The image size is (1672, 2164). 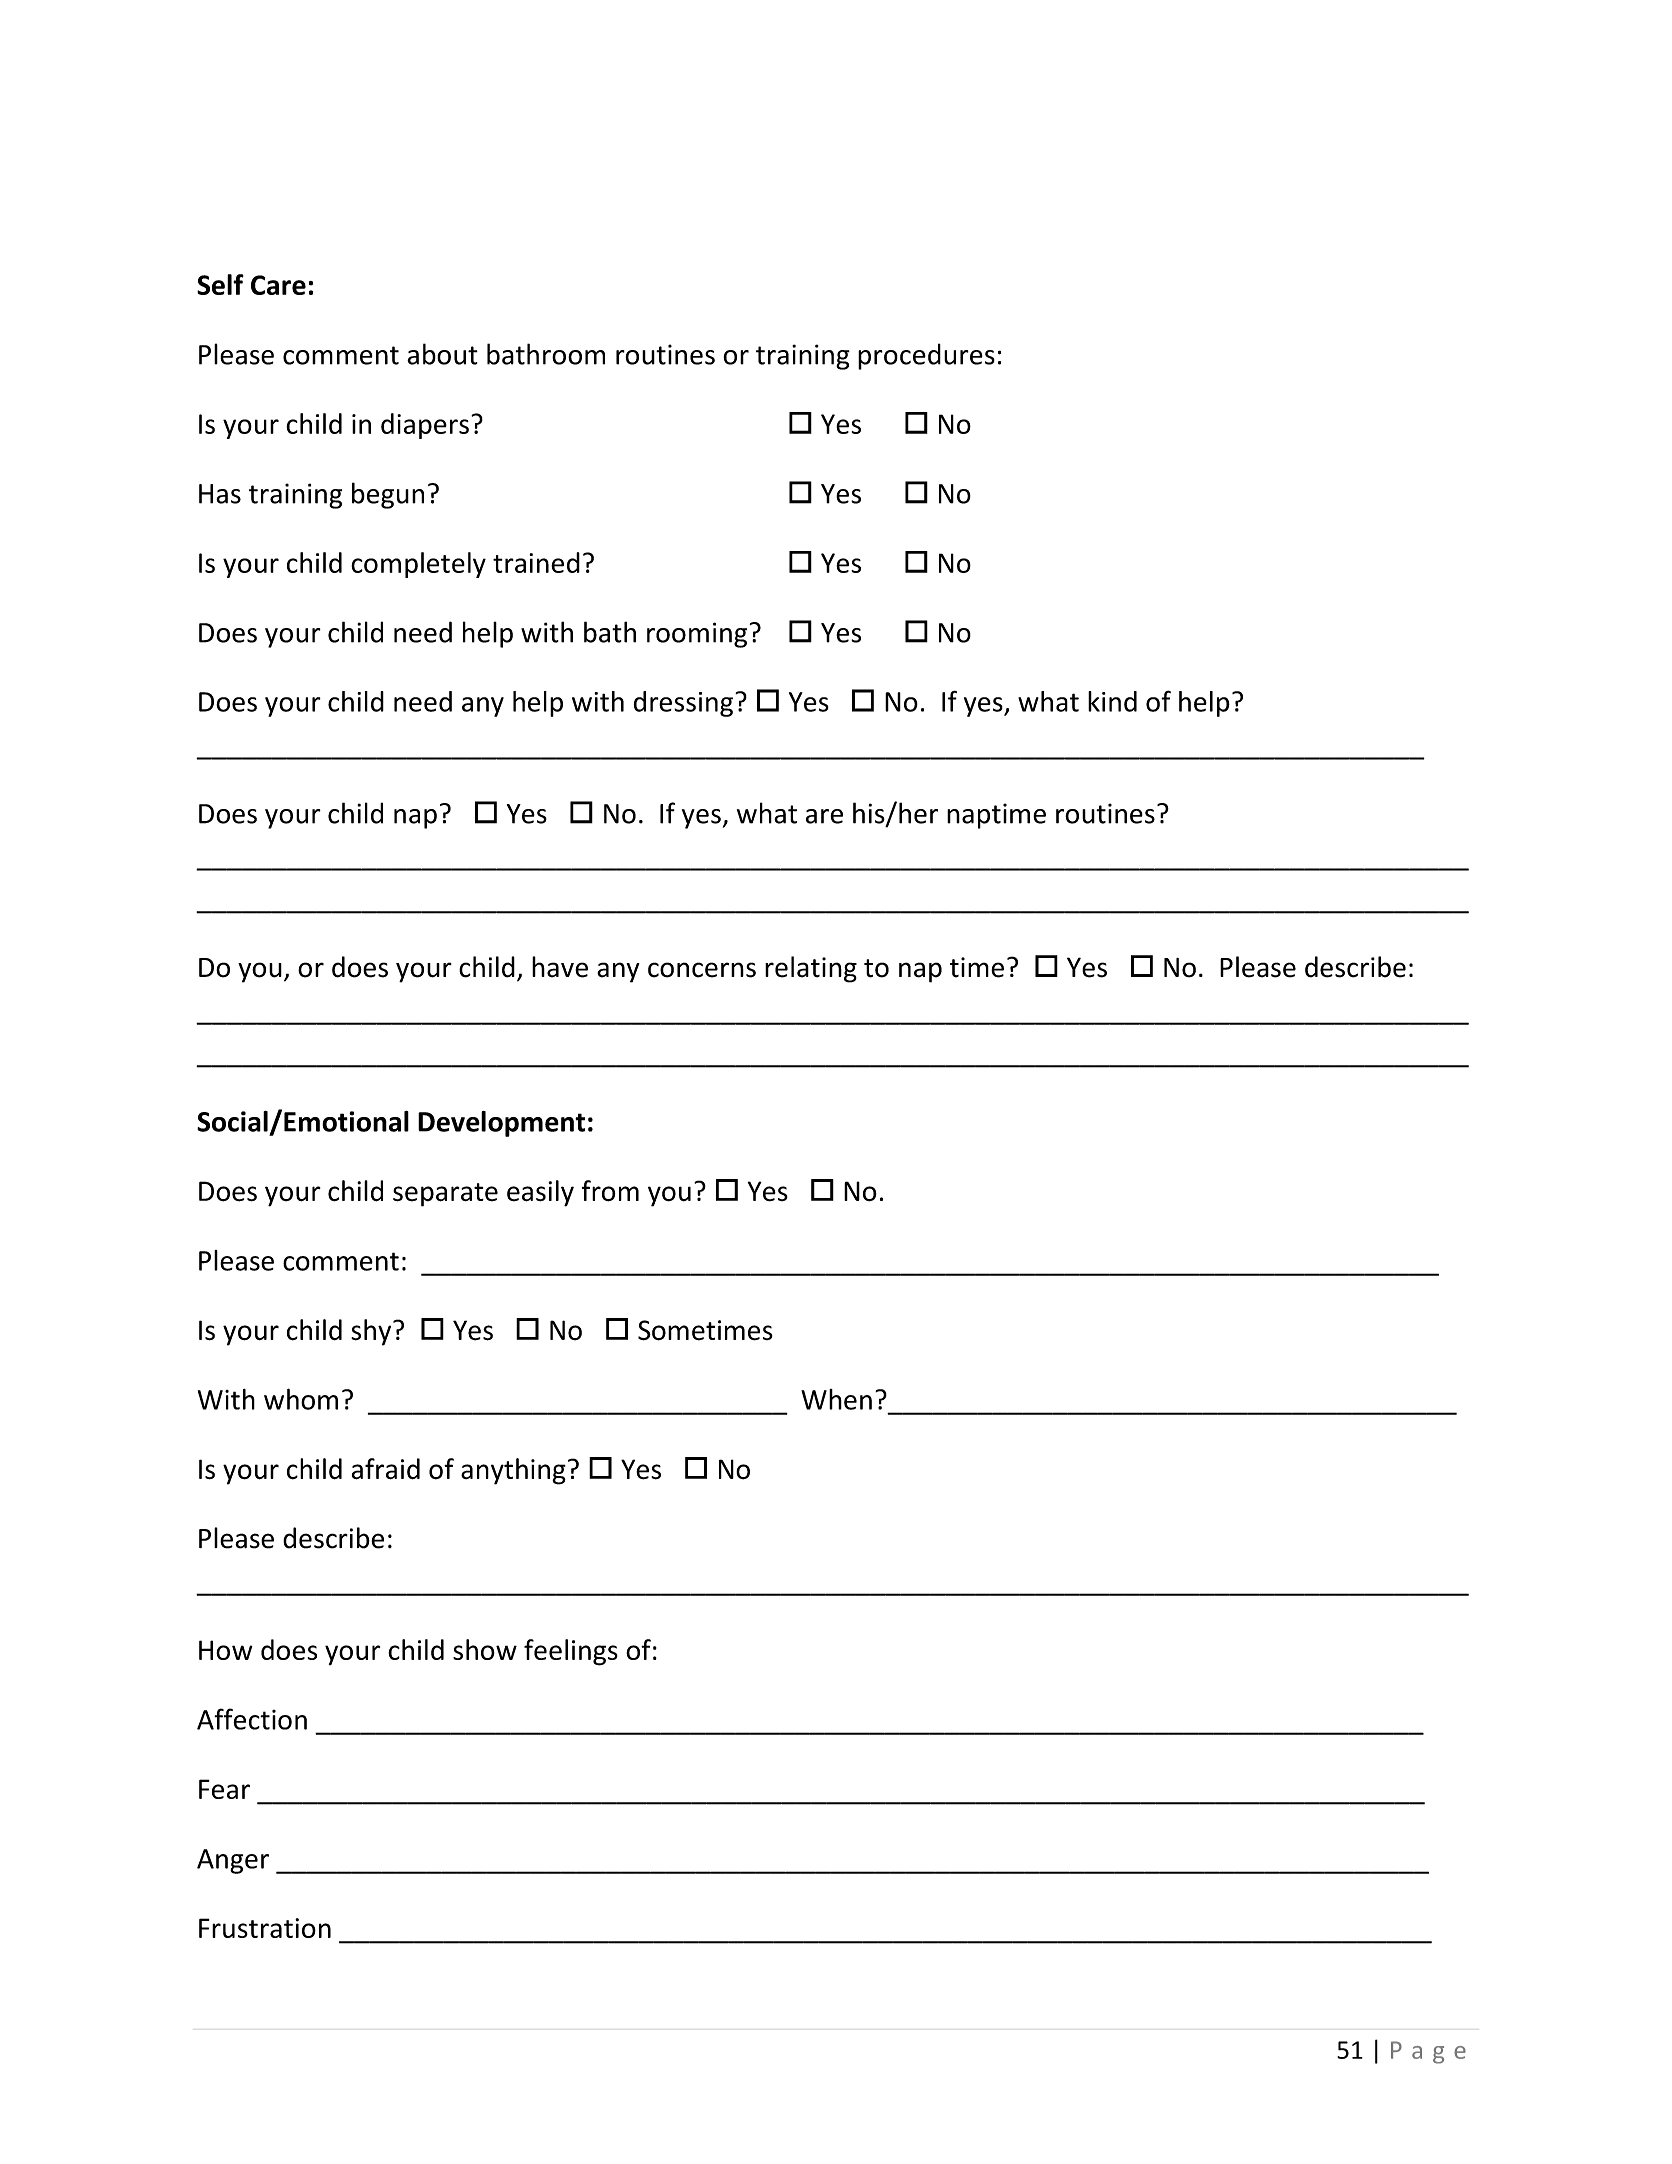 What do you see at coordinates (265, 1928) in the page?
I see `Frustration` at bounding box center [265, 1928].
